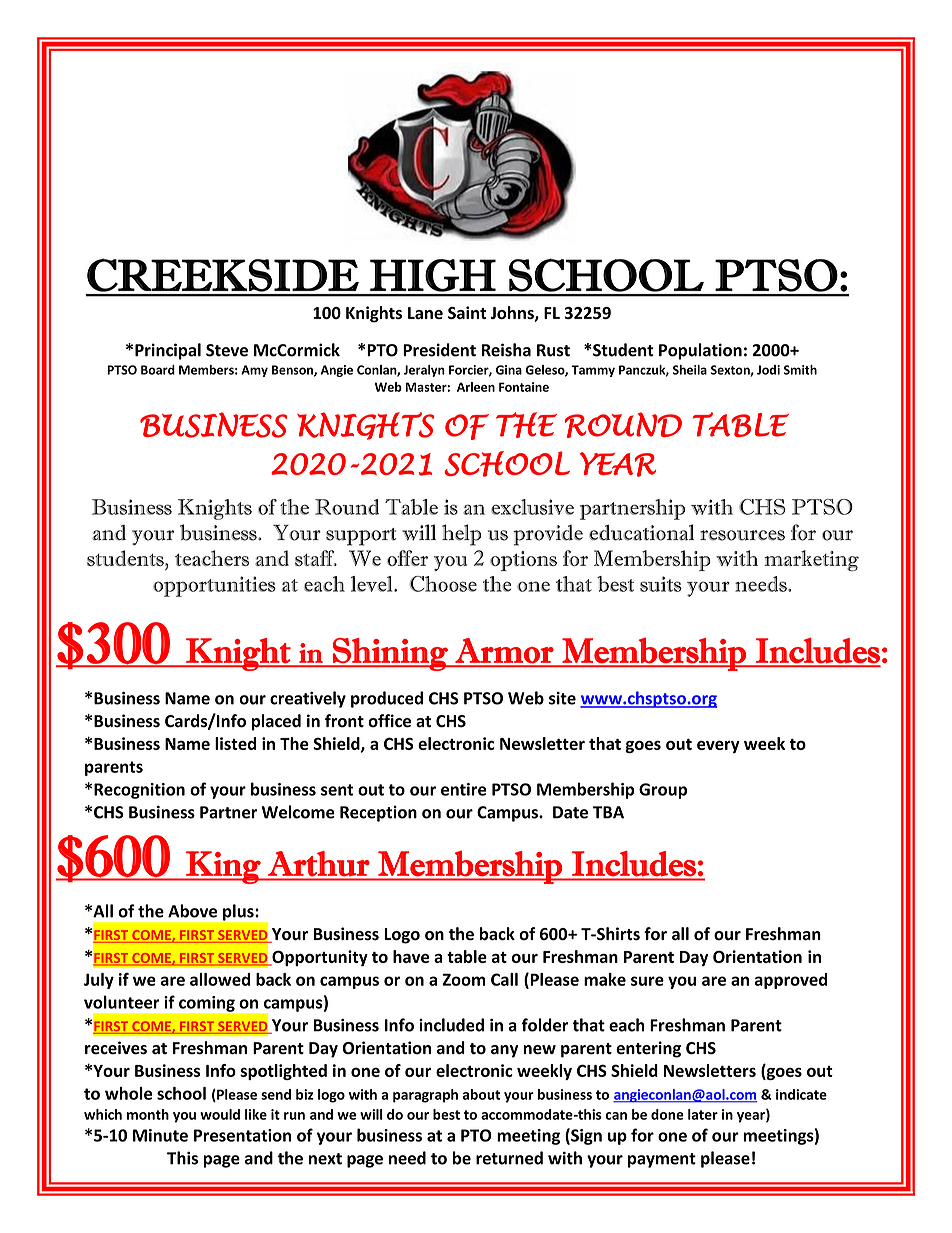 This screenshot has height=1233, width=952. I want to click on King, so click(223, 867).
